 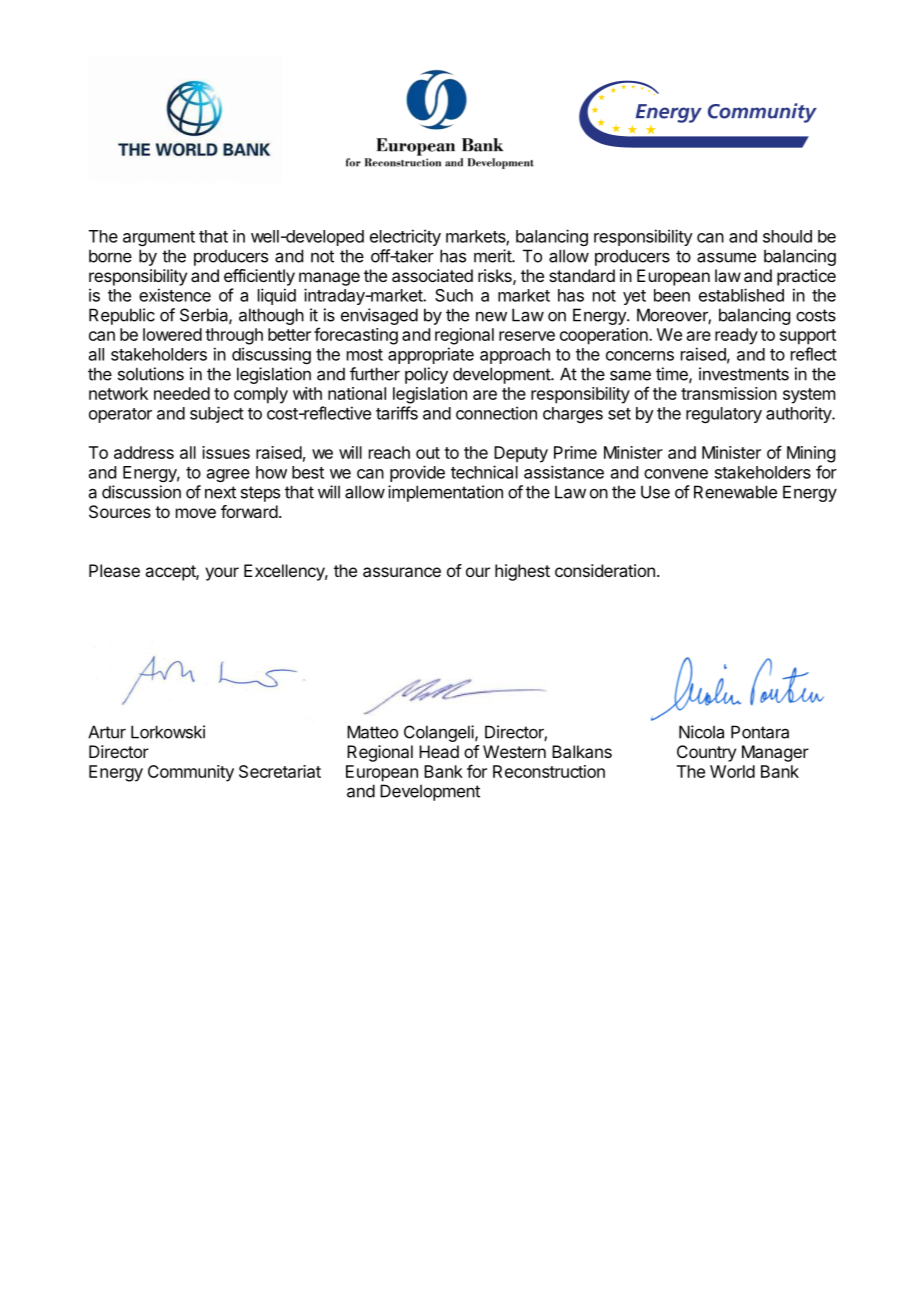 What do you see at coordinates (445, 493) in the screenshot?
I see `implementation` at bounding box center [445, 493].
